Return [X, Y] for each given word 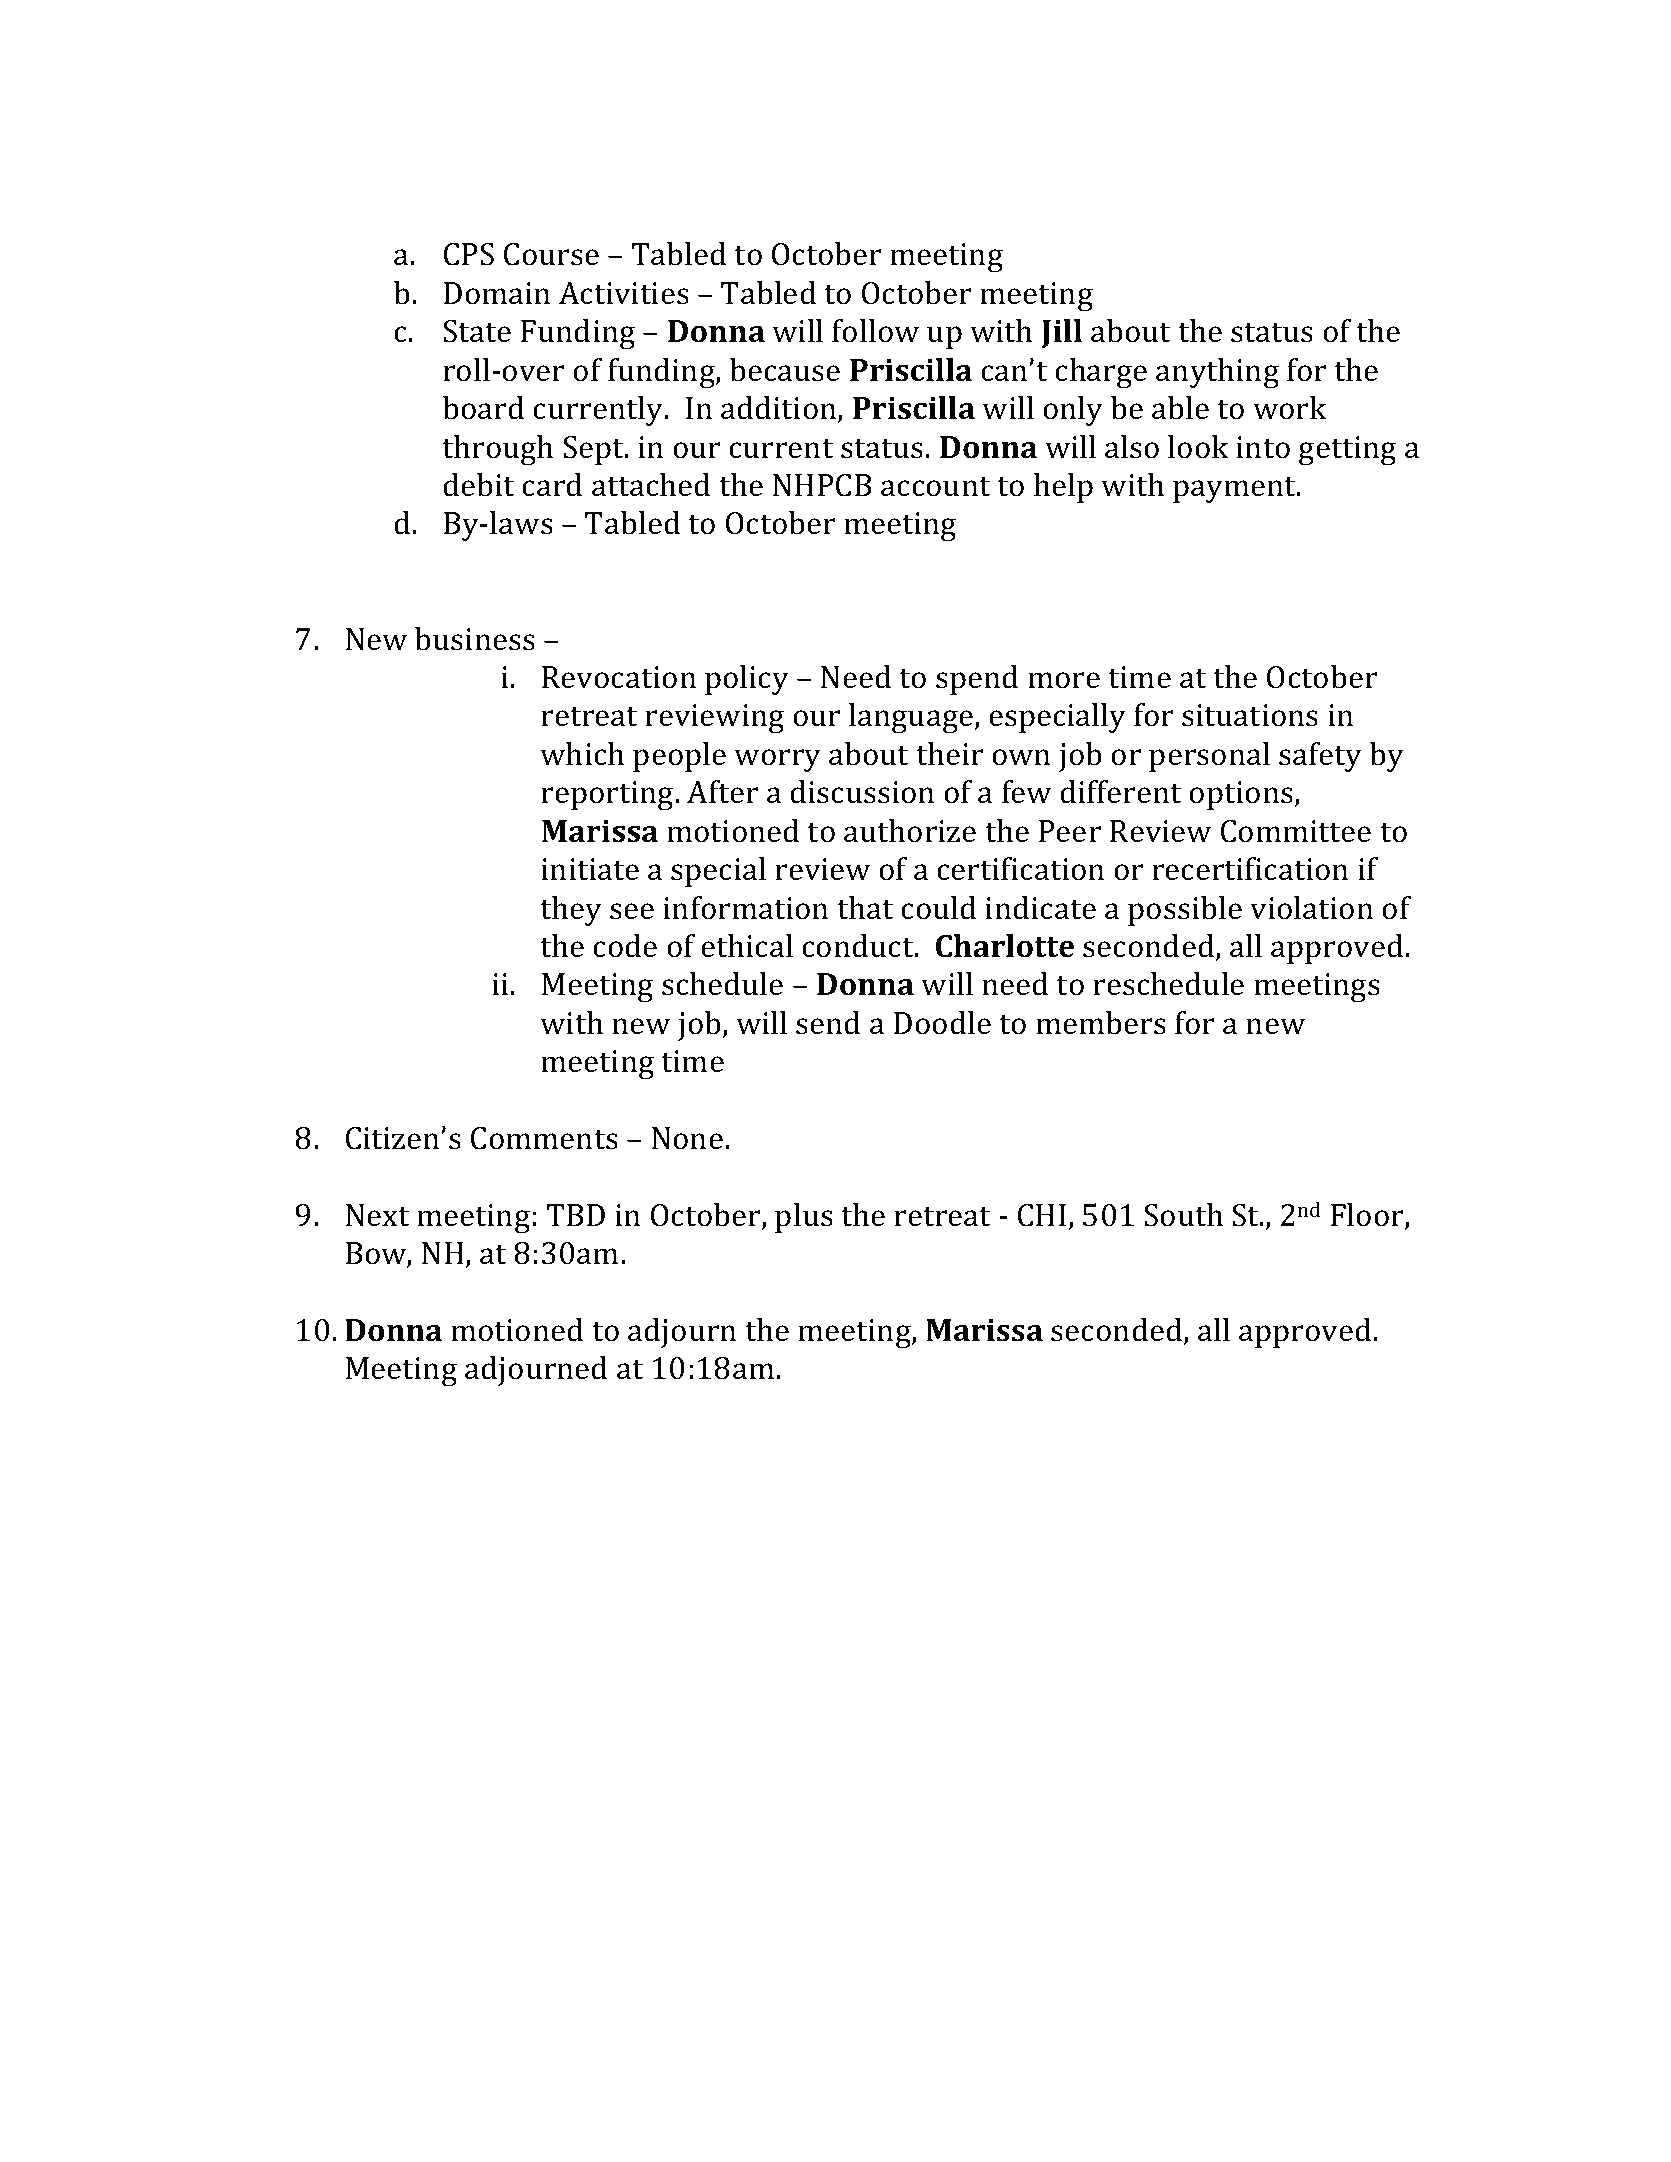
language [912, 718]
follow [875, 331]
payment [1236, 489]
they [571, 911]
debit [478, 485]
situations [1250, 715]
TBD [576, 1215]
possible [1185, 911]
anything [1217, 373]
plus [804, 1218]
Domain [497, 293]
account [935, 486]
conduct [859, 946]
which [582, 754]
